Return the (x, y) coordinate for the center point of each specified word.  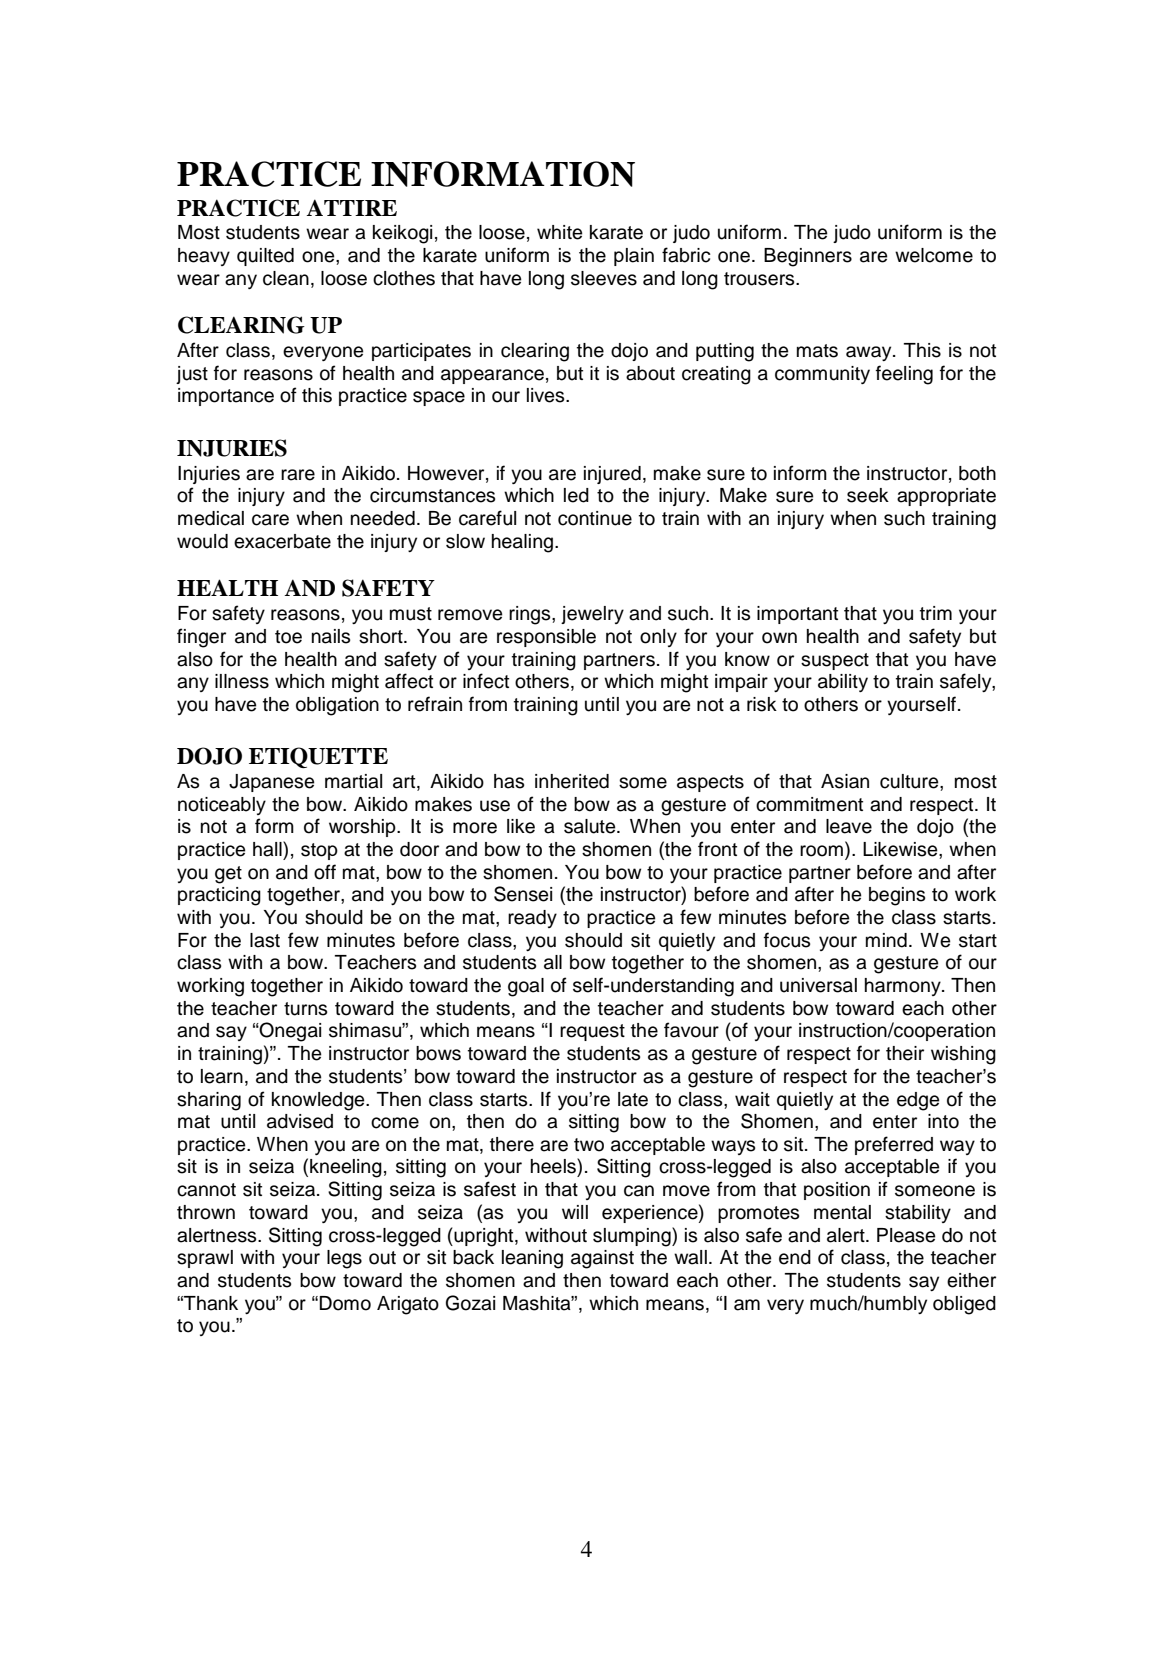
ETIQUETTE (318, 757)
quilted (265, 257)
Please (906, 1235)
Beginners (808, 257)
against (602, 1259)
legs (344, 1259)
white (560, 232)
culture (910, 781)
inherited (572, 781)
